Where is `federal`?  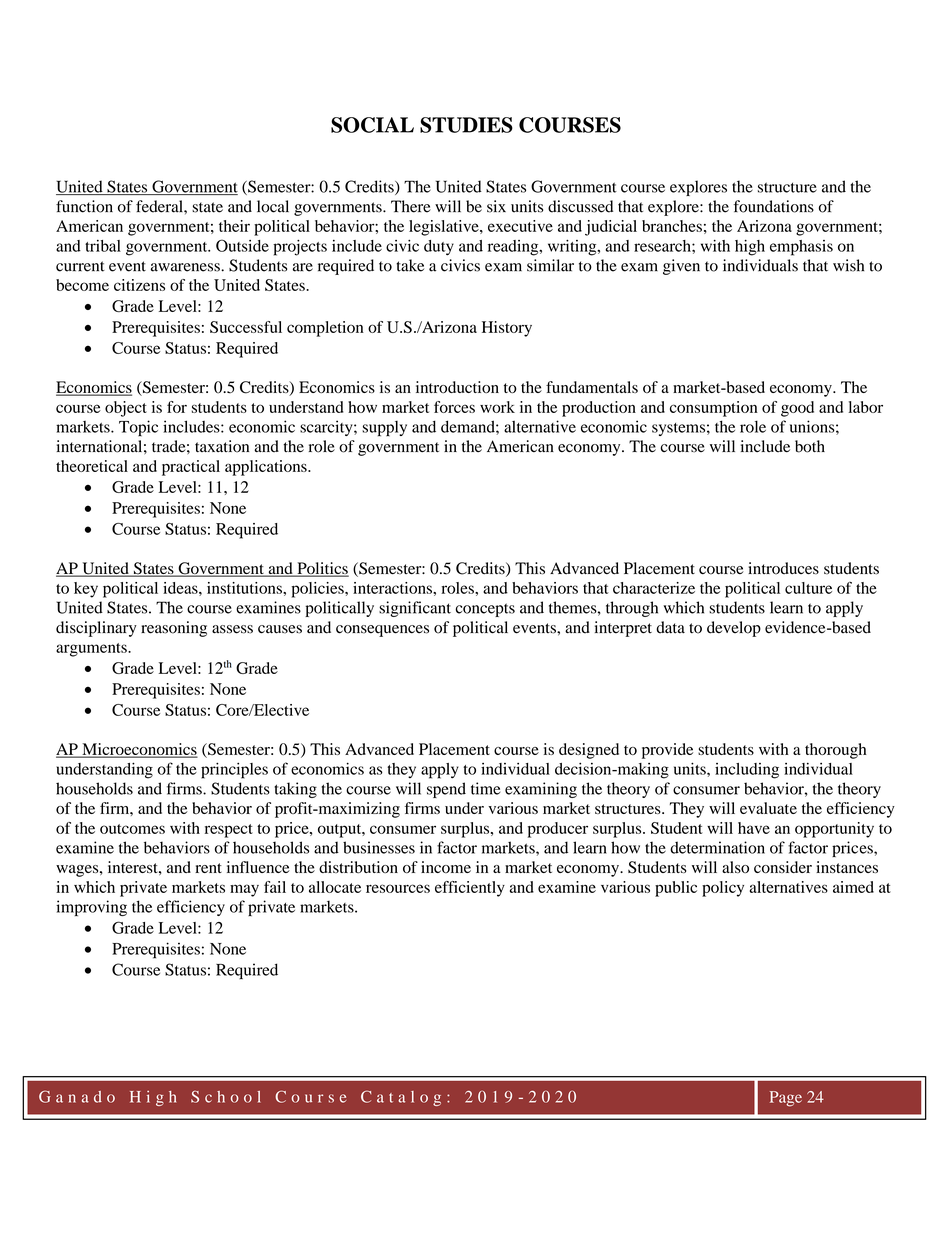 federal is located at coordinates (160, 206).
